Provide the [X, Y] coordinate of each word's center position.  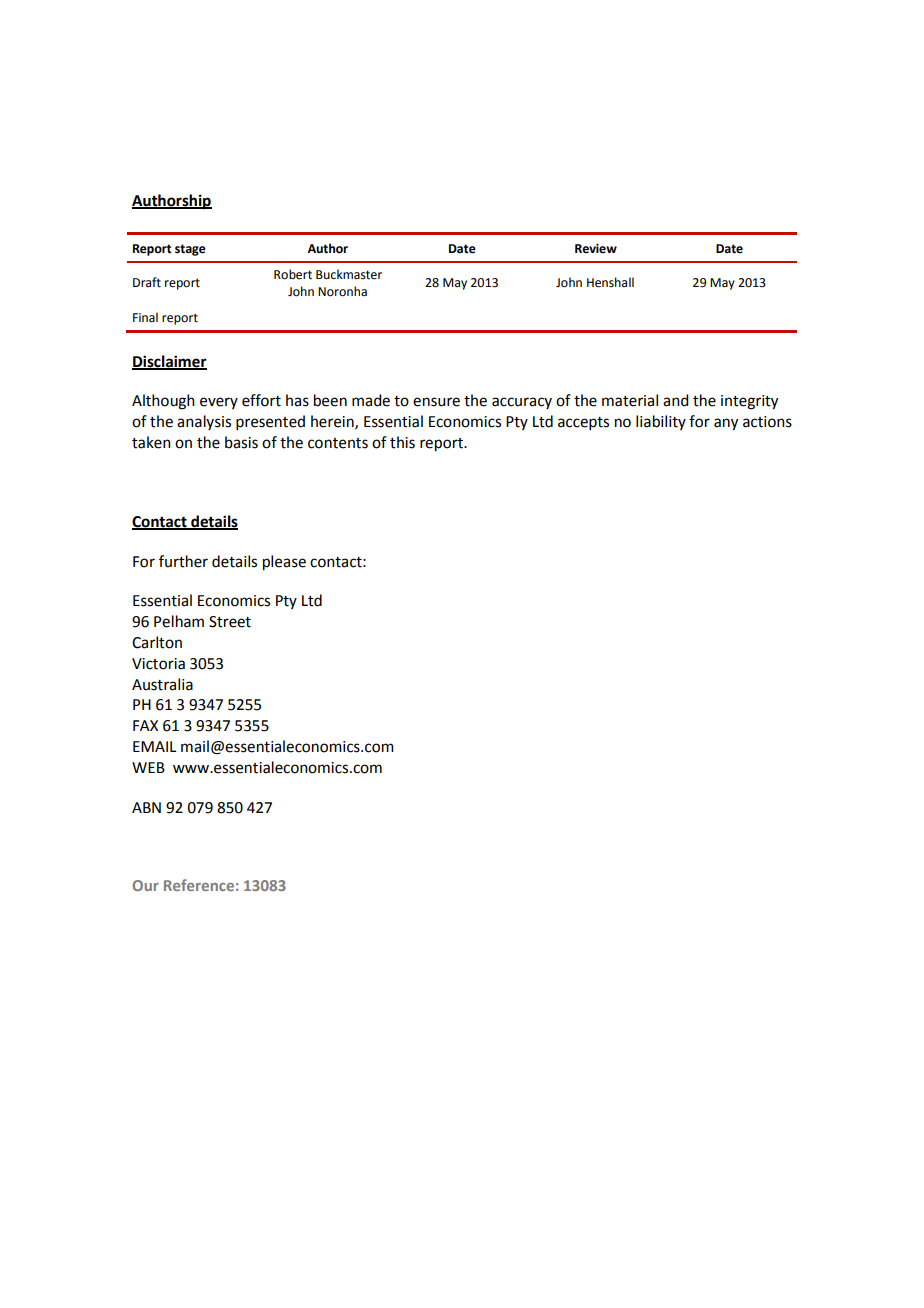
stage [190, 250]
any [726, 424]
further [183, 561]
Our [146, 885]
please [284, 563]
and [675, 400]
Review [596, 249]
